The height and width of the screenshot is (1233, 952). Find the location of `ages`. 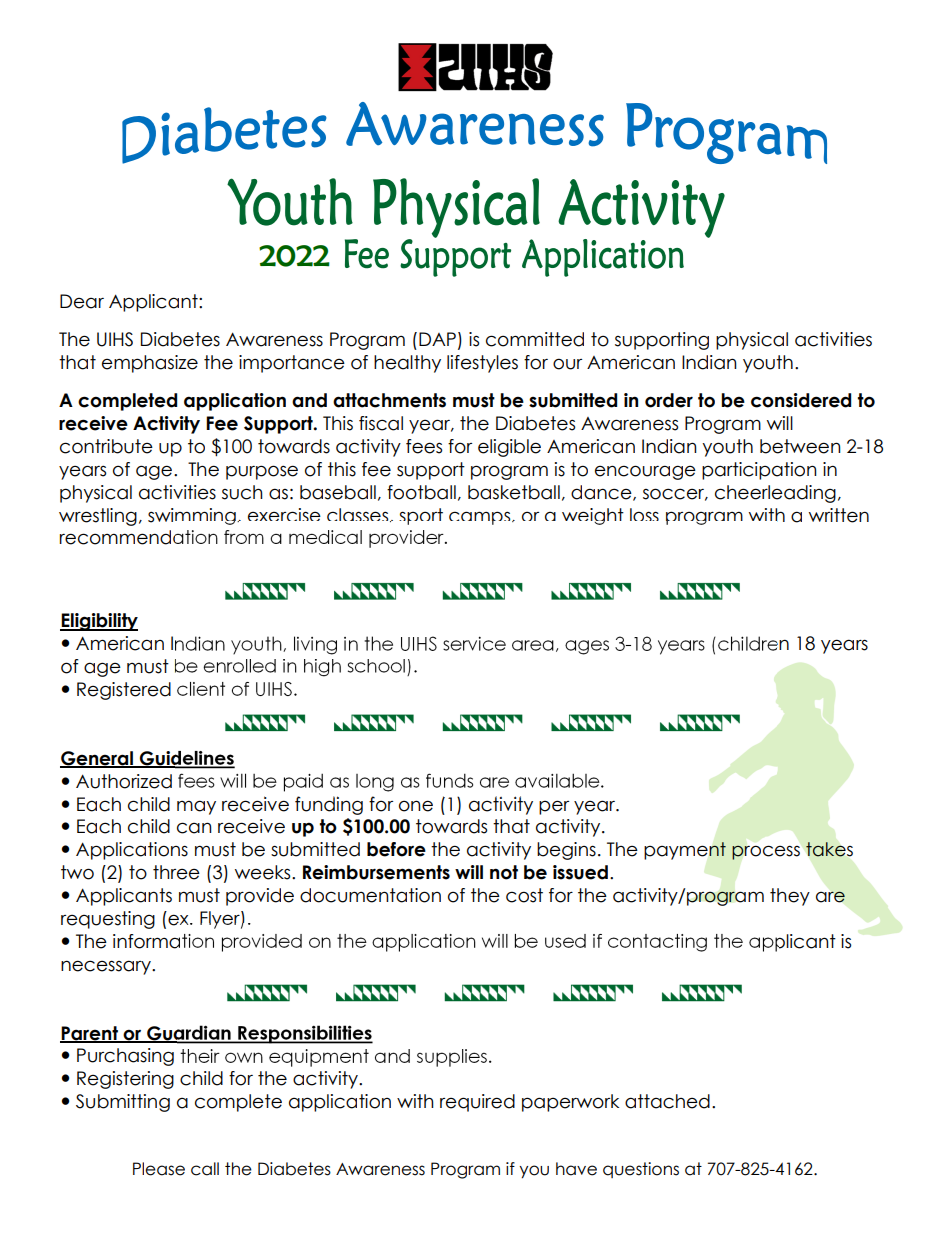

ages is located at coordinates (587, 647).
